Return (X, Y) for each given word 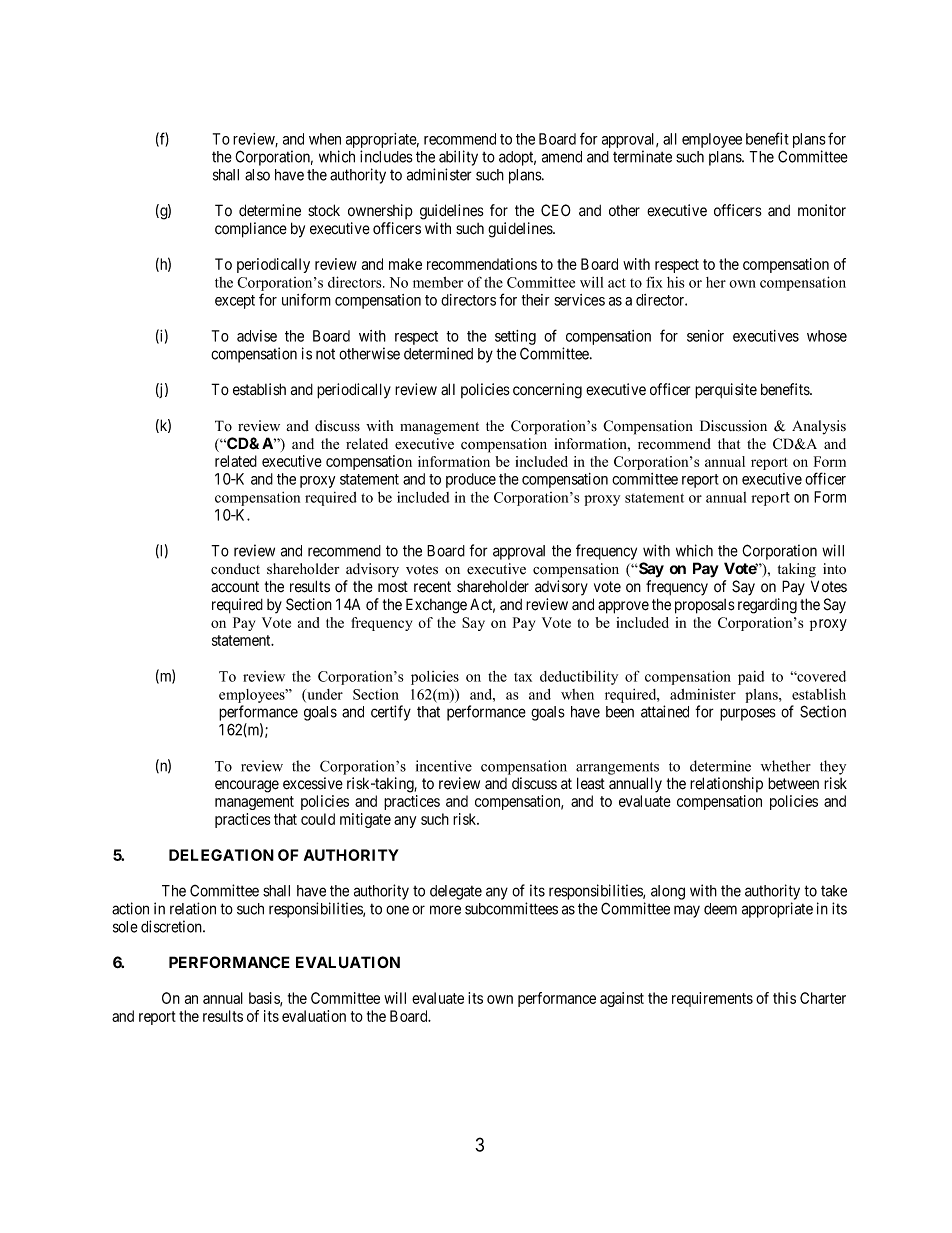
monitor (822, 210)
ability (458, 158)
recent (432, 587)
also (257, 175)
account (235, 586)
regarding (767, 606)
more (445, 910)
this (784, 998)
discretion (172, 926)
